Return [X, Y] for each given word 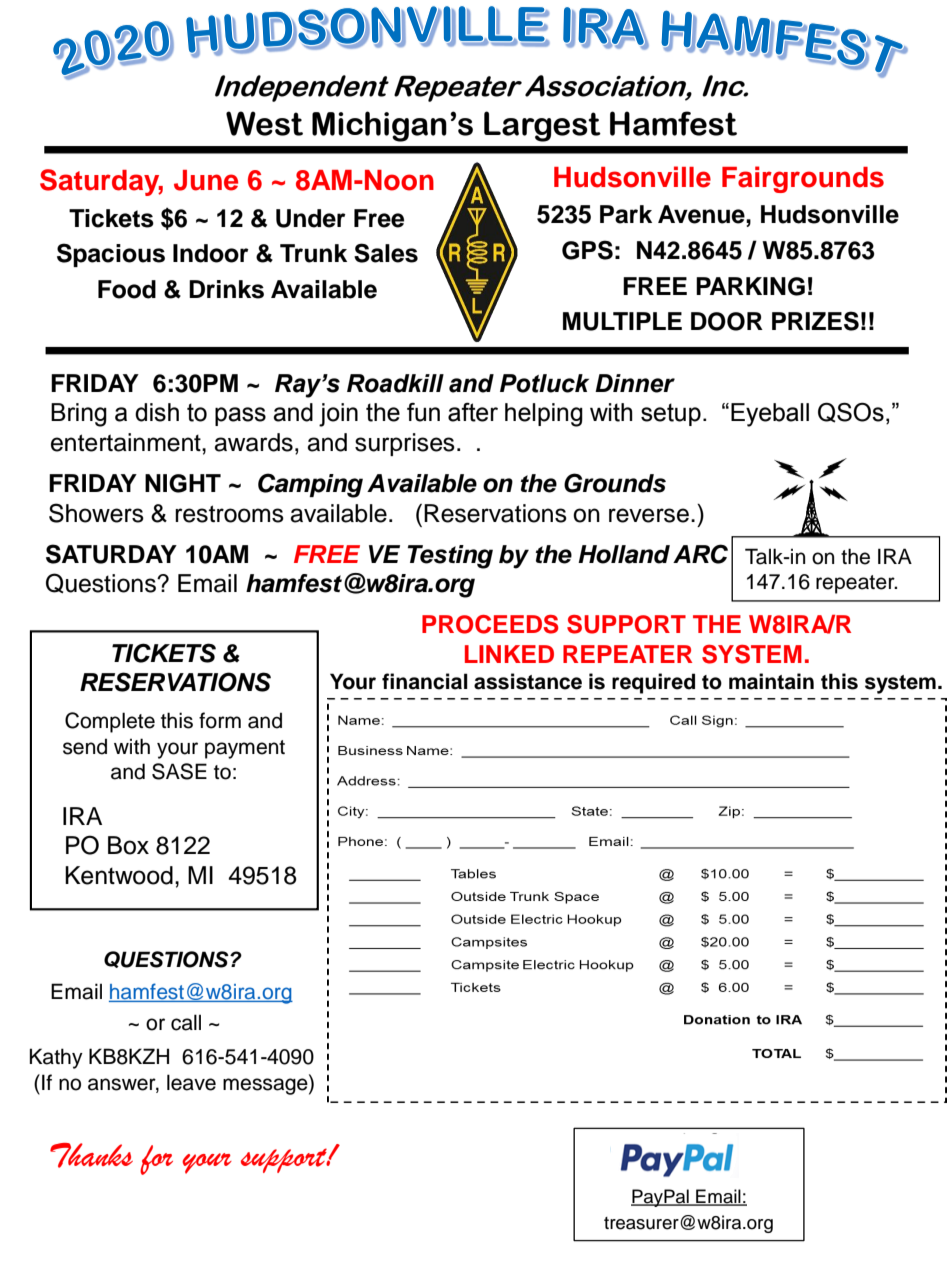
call [186, 1022]
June [206, 180]
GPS [587, 250]
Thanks [91, 1155]
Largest [542, 126]
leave [191, 1082]
